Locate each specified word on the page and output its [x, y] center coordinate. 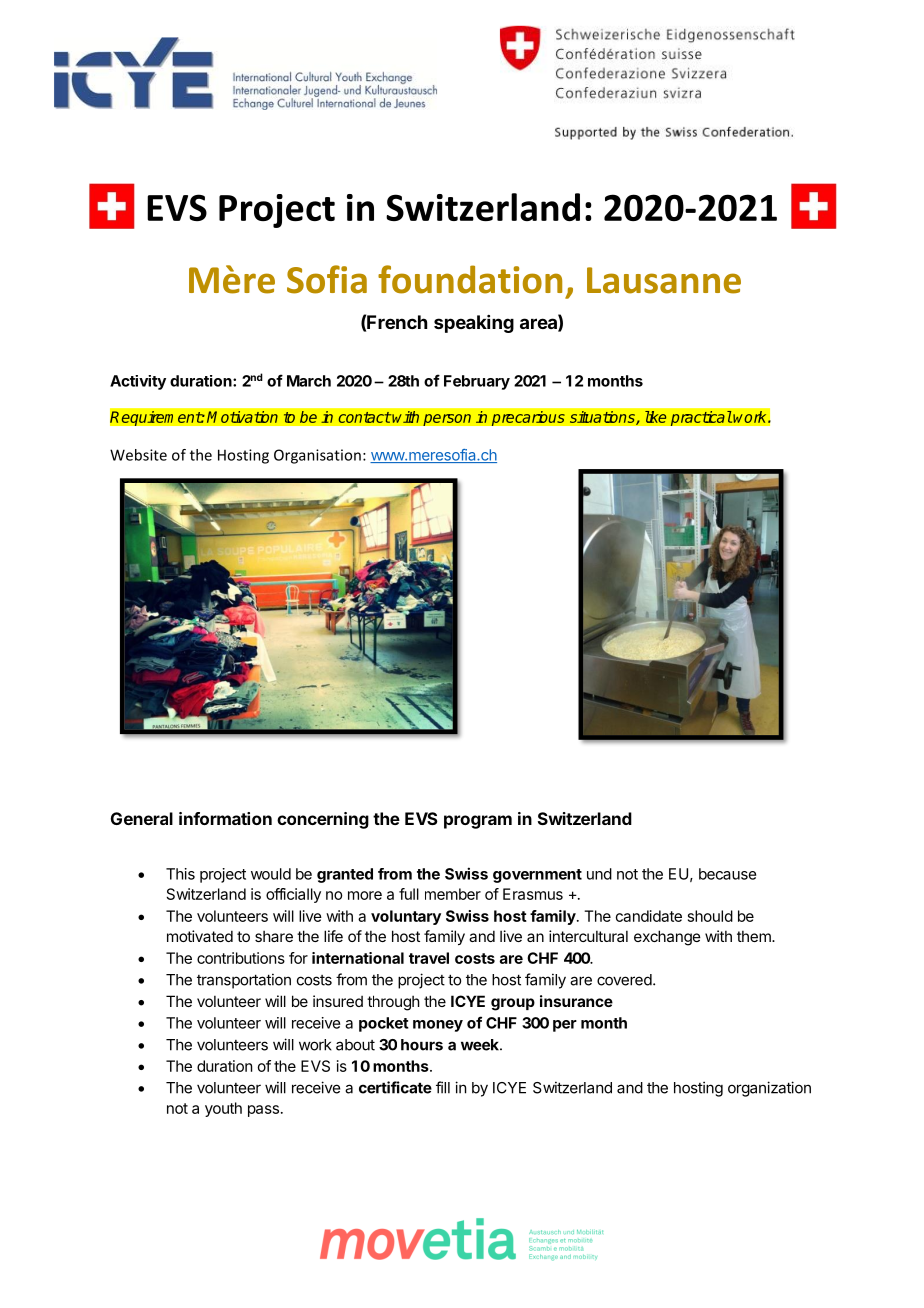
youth [223, 1109]
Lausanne [664, 280]
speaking [474, 324]
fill [443, 1087]
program [478, 822]
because [727, 874]
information [225, 818]
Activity [138, 382]
